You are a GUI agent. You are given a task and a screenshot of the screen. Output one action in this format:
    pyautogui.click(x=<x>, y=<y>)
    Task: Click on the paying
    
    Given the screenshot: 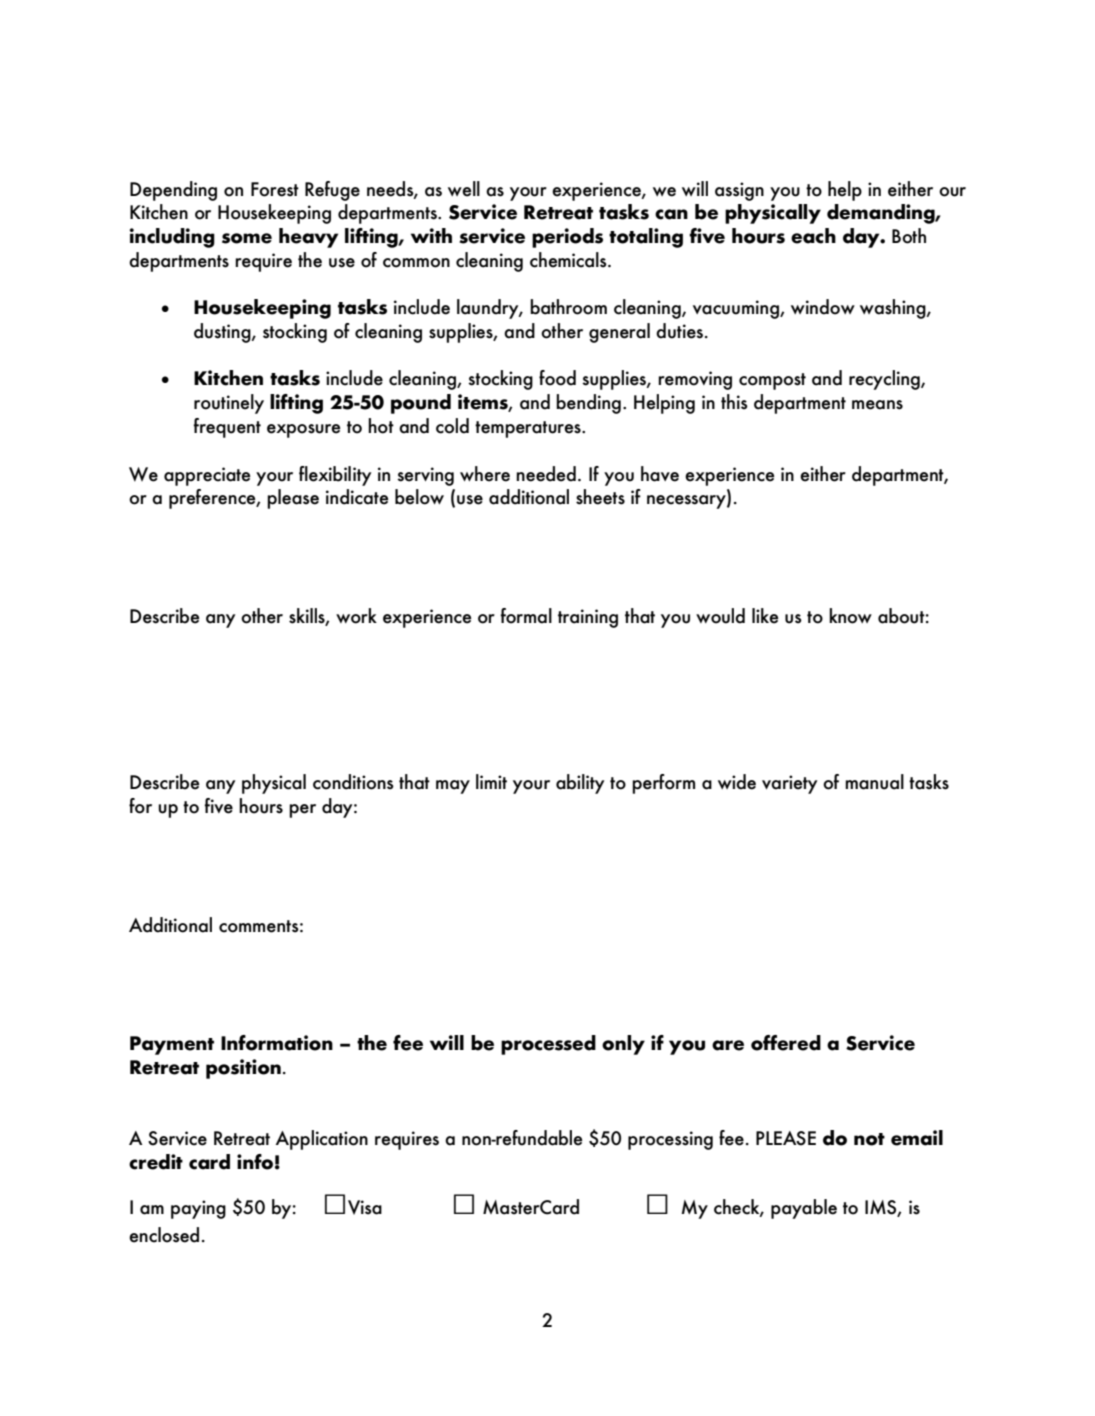 What is the action you would take?
    pyautogui.click(x=198, y=1209)
